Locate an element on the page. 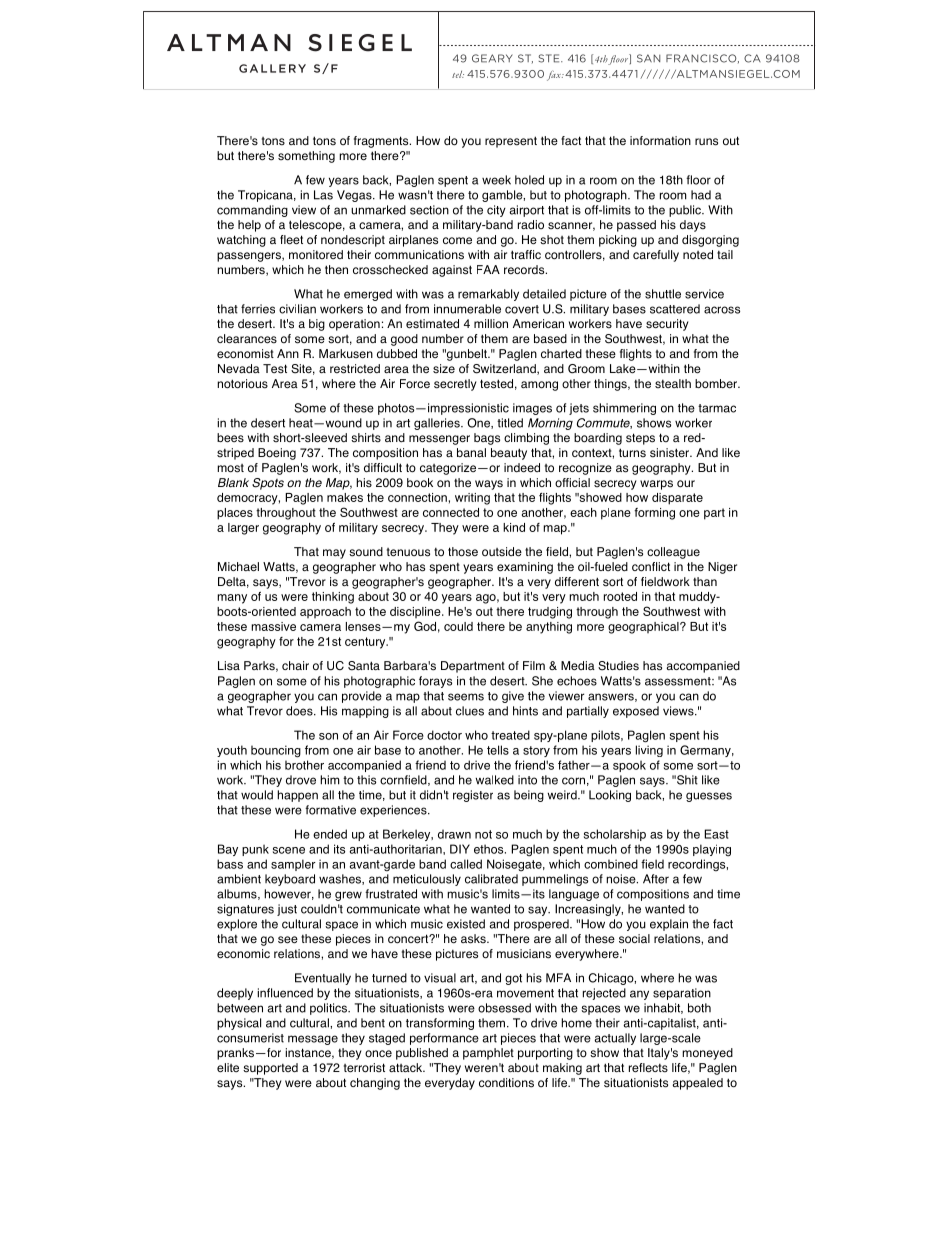 The height and width of the image is (1233, 952). supported is located at coordinates (270, 1069).
